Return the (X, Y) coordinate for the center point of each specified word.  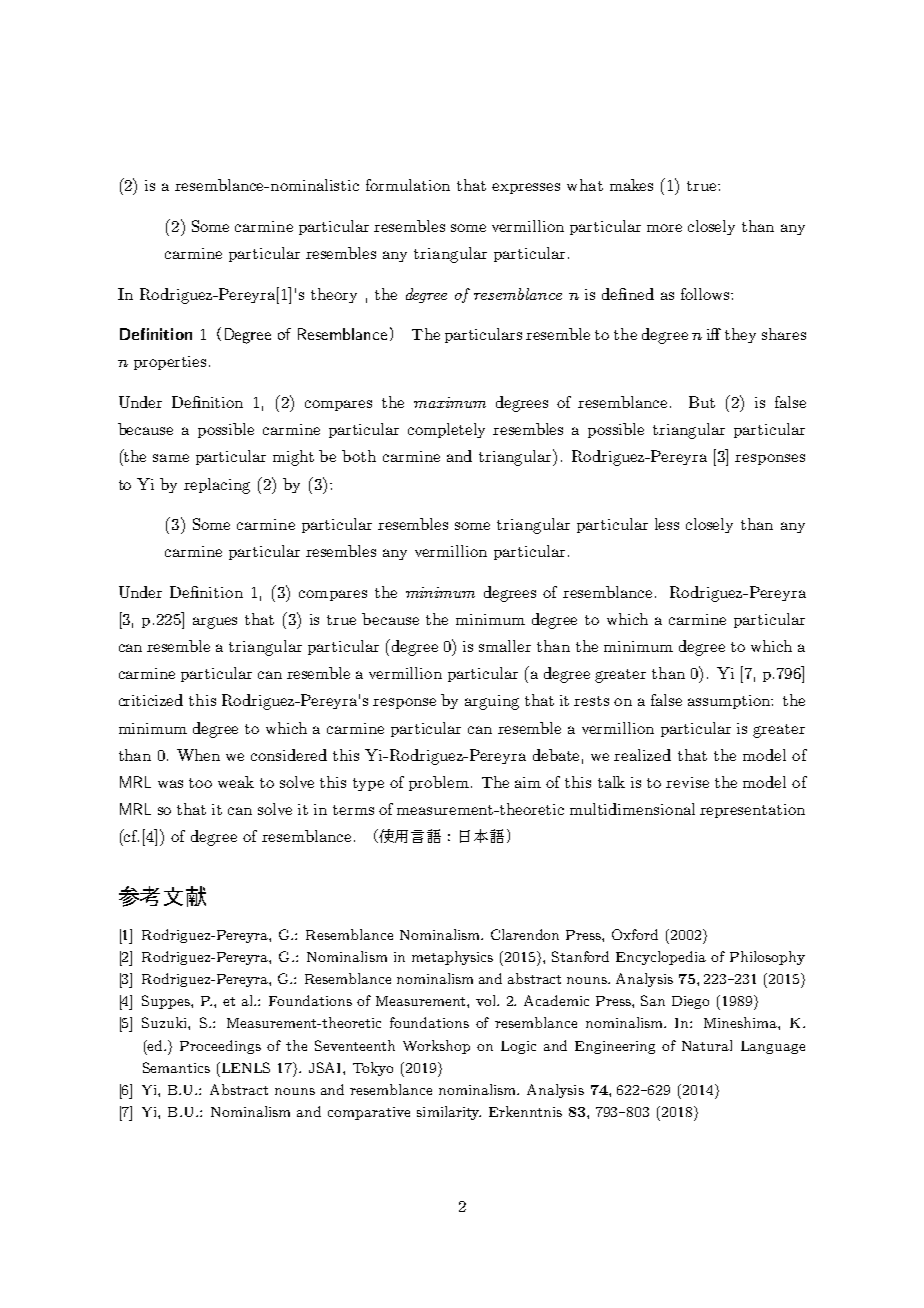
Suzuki (165, 1022)
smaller (505, 646)
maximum (450, 402)
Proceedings (220, 1047)
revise (687, 782)
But (702, 402)
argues (215, 623)
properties (170, 363)
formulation (408, 185)
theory (334, 295)
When (198, 755)
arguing (492, 702)
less (667, 524)
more (664, 228)
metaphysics (452, 958)
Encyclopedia (661, 958)
